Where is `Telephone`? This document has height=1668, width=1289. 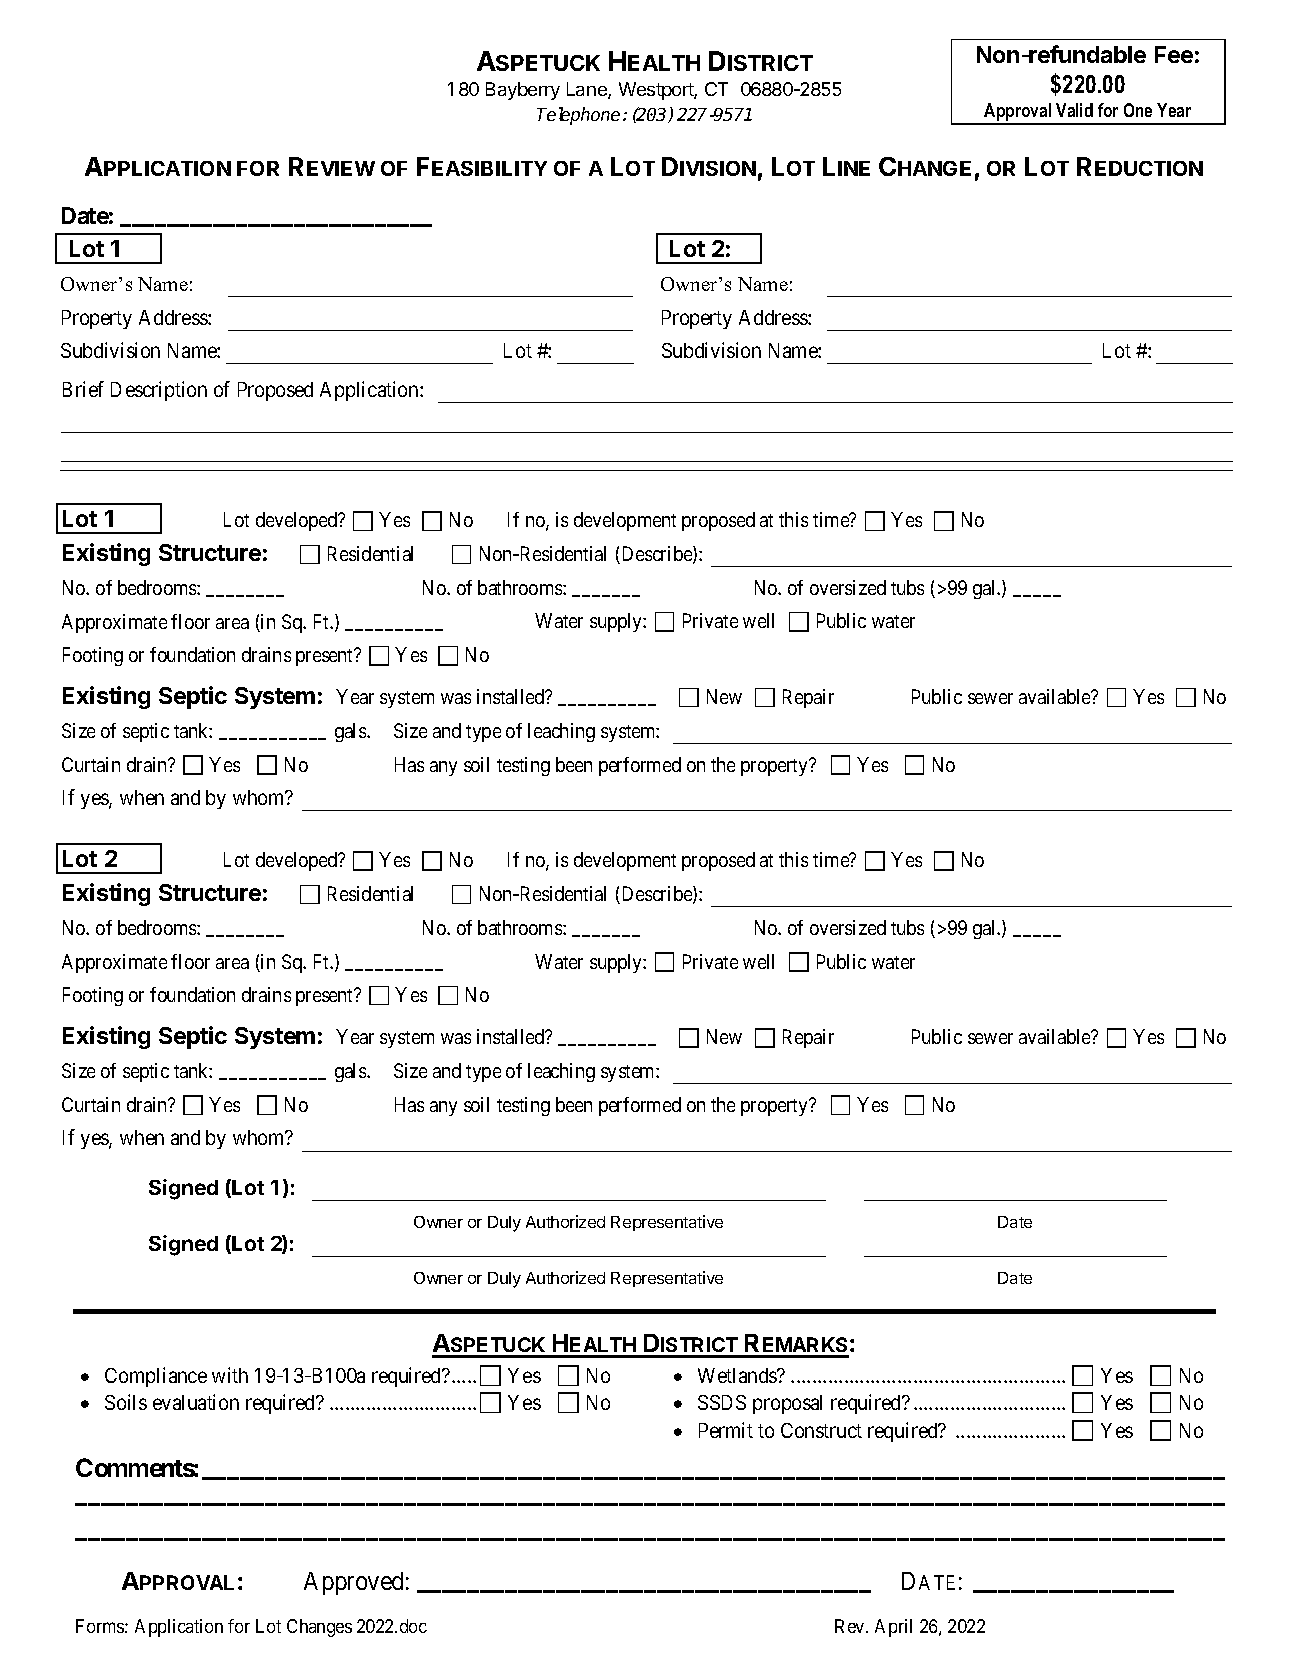
Telephone is located at coordinates (578, 116).
